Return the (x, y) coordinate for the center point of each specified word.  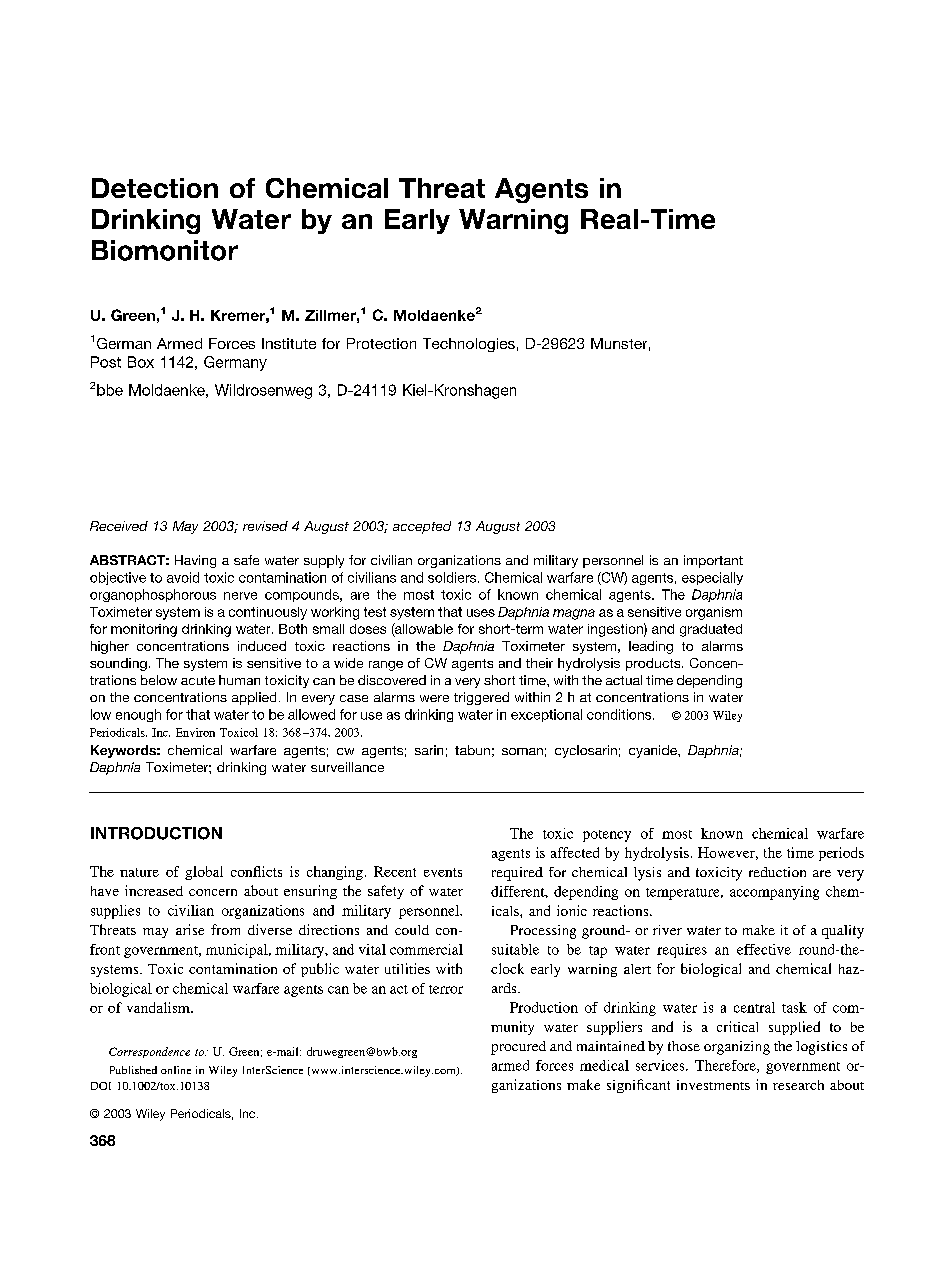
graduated (711, 630)
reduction (777, 872)
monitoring (144, 630)
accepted (422, 527)
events (443, 872)
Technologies (469, 345)
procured (518, 1048)
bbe (110, 390)
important (713, 561)
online (176, 1070)
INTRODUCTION (156, 833)
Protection (381, 343)
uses (481, 613)
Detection (155, 188)
